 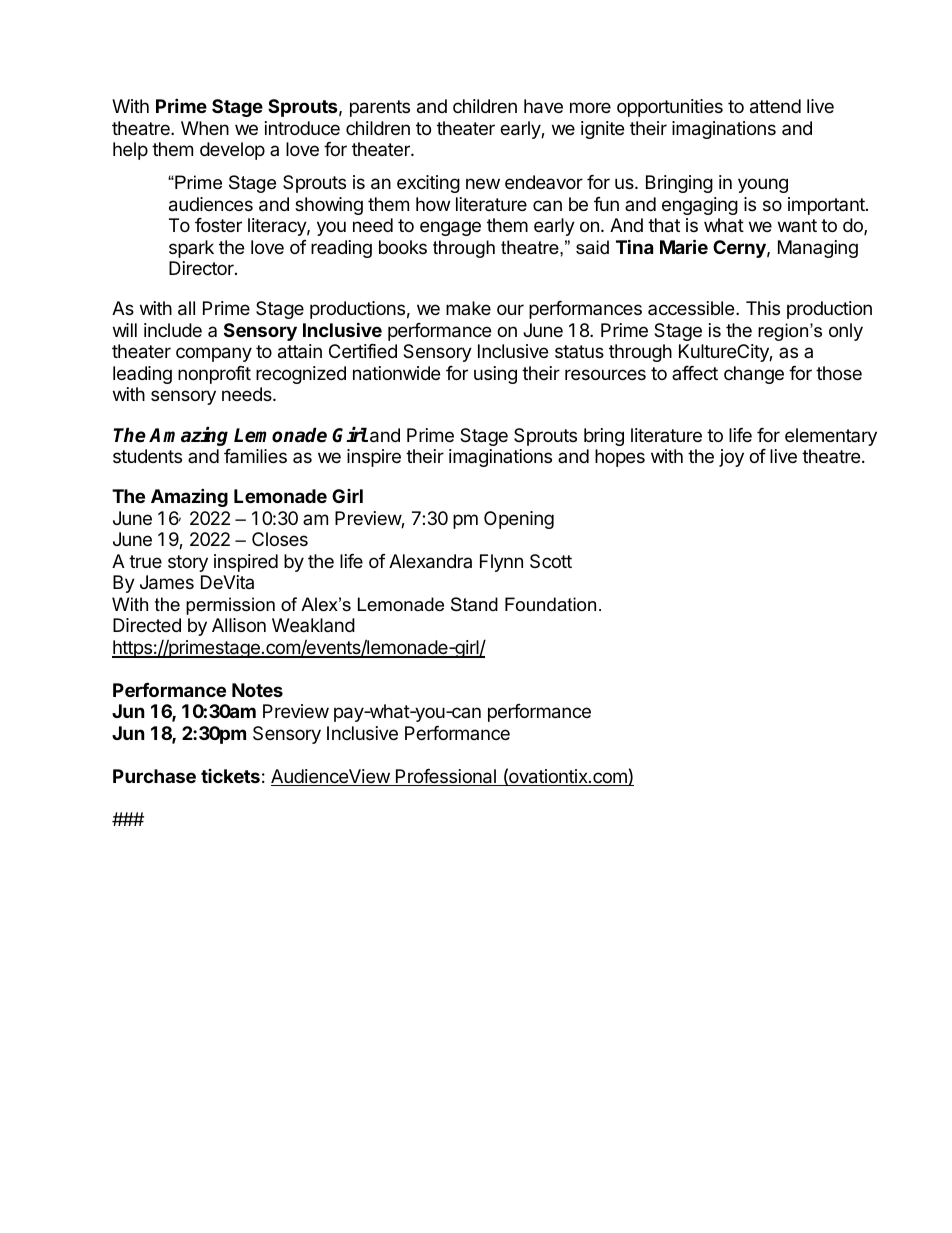 What do you see at coordinates (775, 106) in the screenshot?
I see `attend` at bounding box center [775, 106].
